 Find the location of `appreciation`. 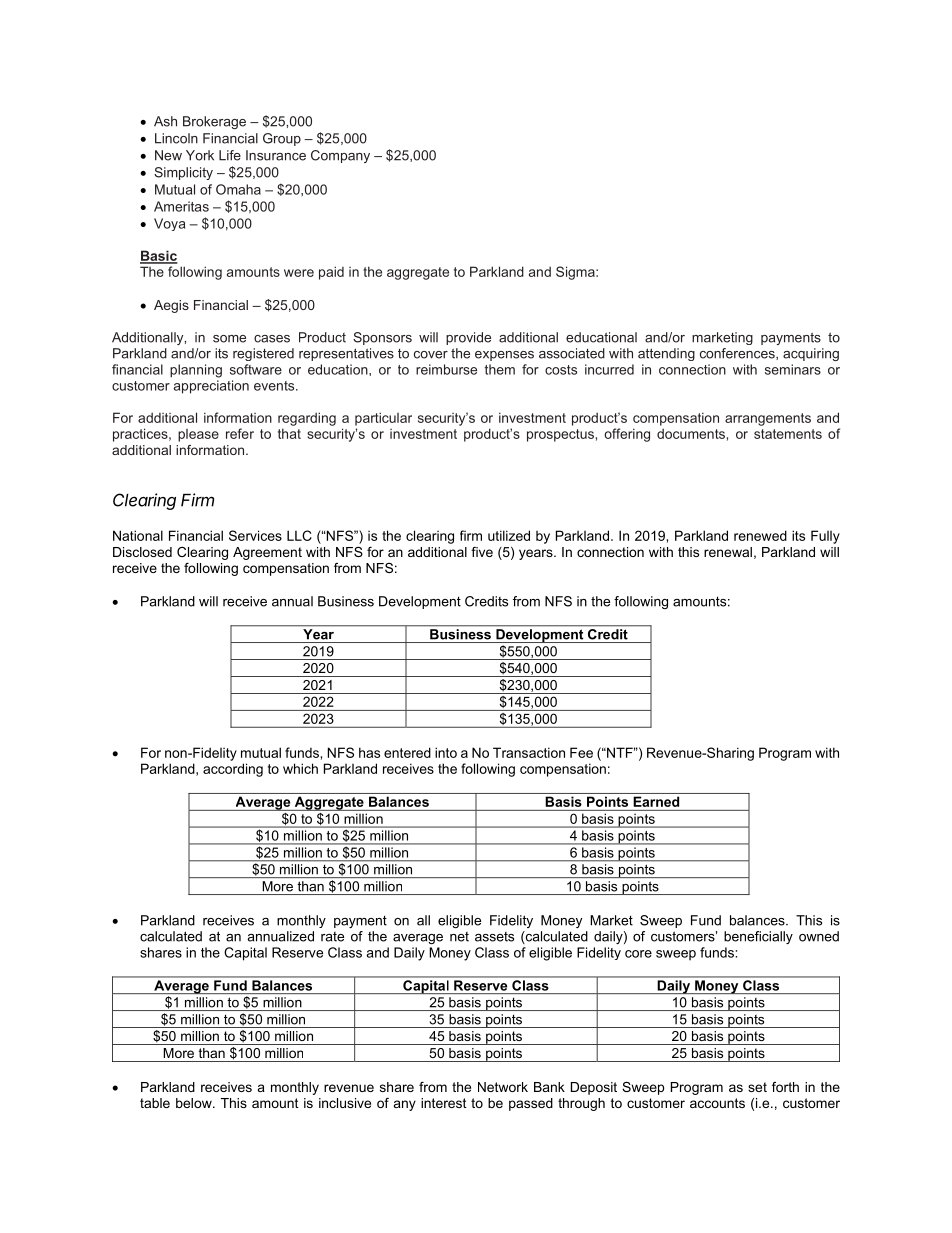

appreciation is located at coordinates (211, 387).
